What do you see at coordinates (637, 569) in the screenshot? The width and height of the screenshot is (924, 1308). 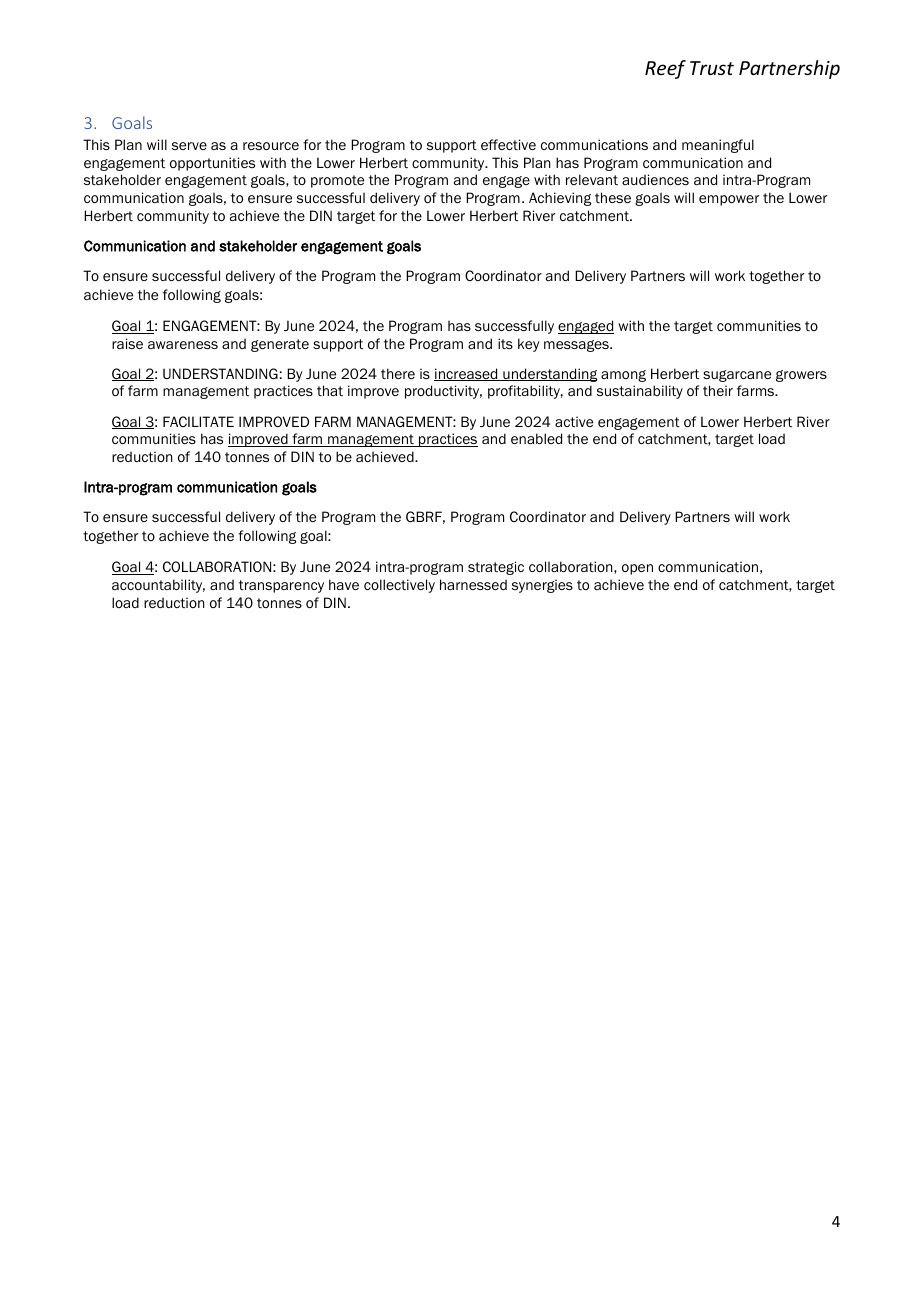 I see `open` at bounding box center [637, 569].
